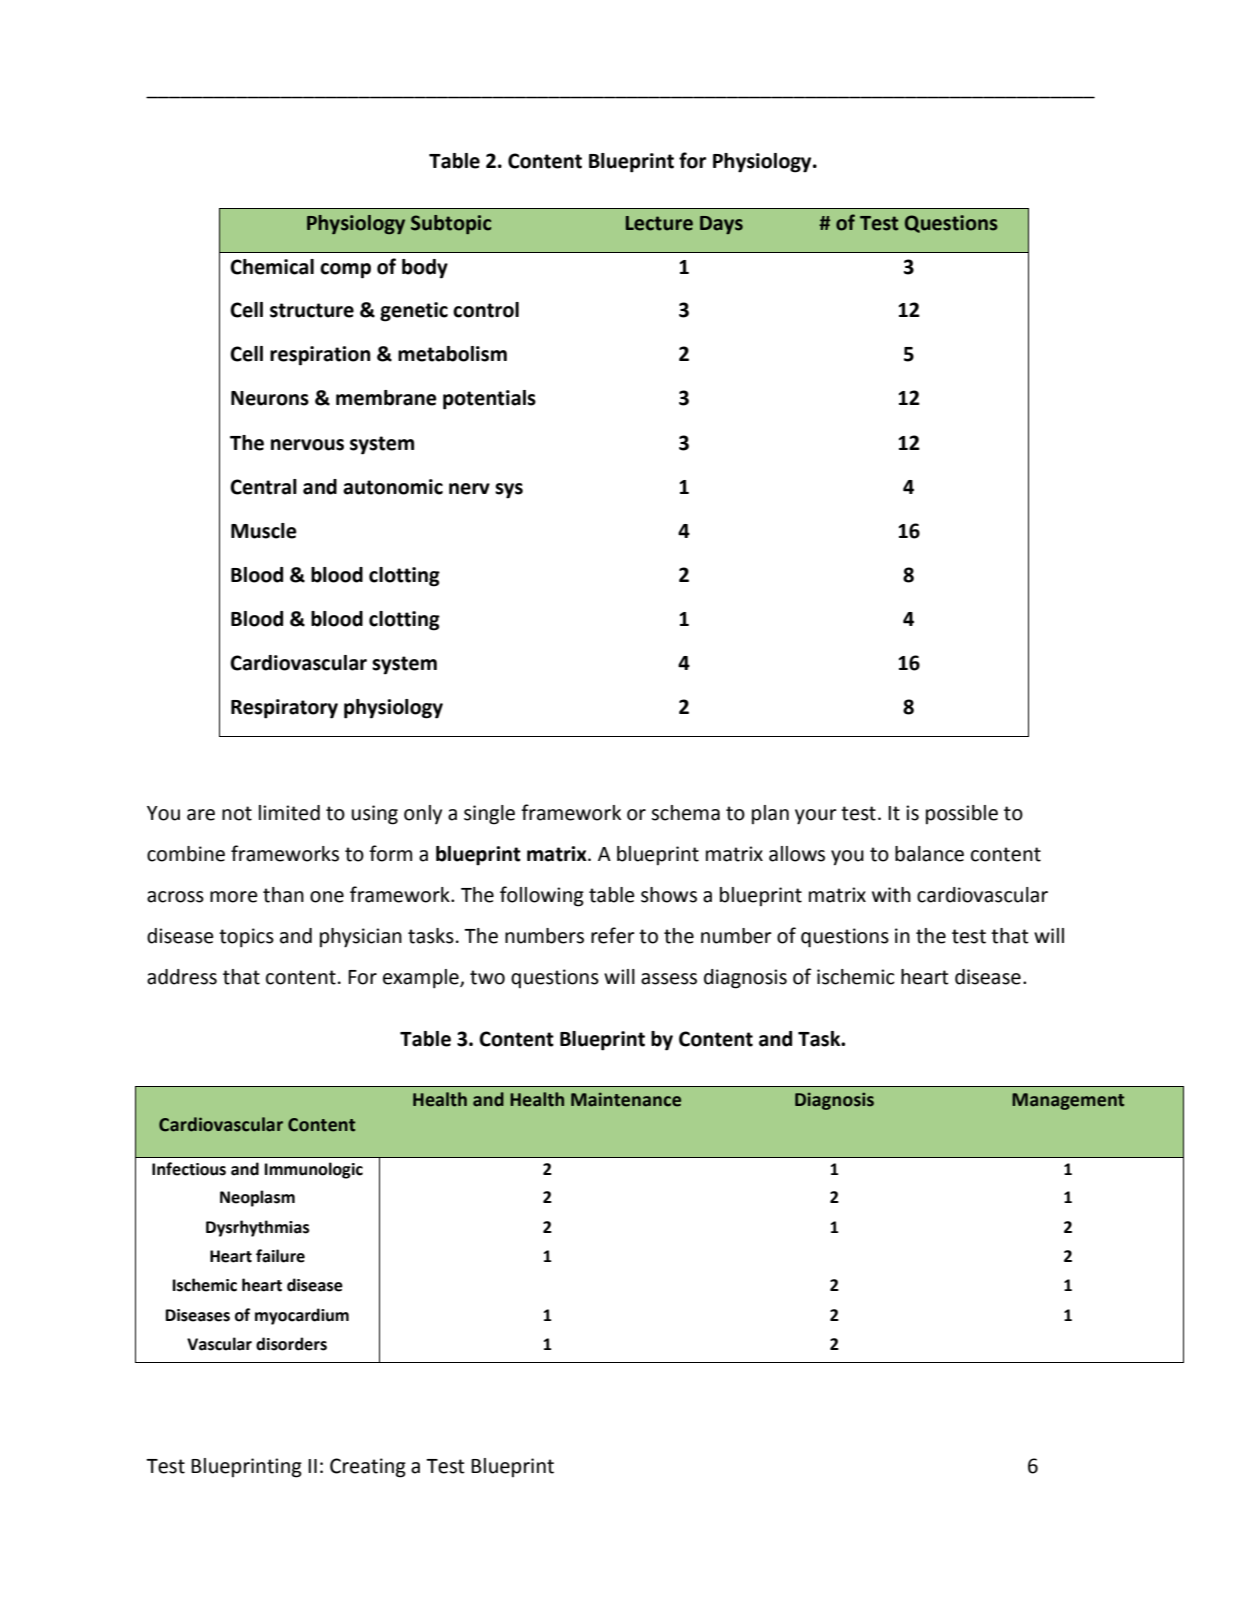 The image size is (1247, 1614). Describe the element at coordinates (929, 854) in the document. I see `balance` at that location.
